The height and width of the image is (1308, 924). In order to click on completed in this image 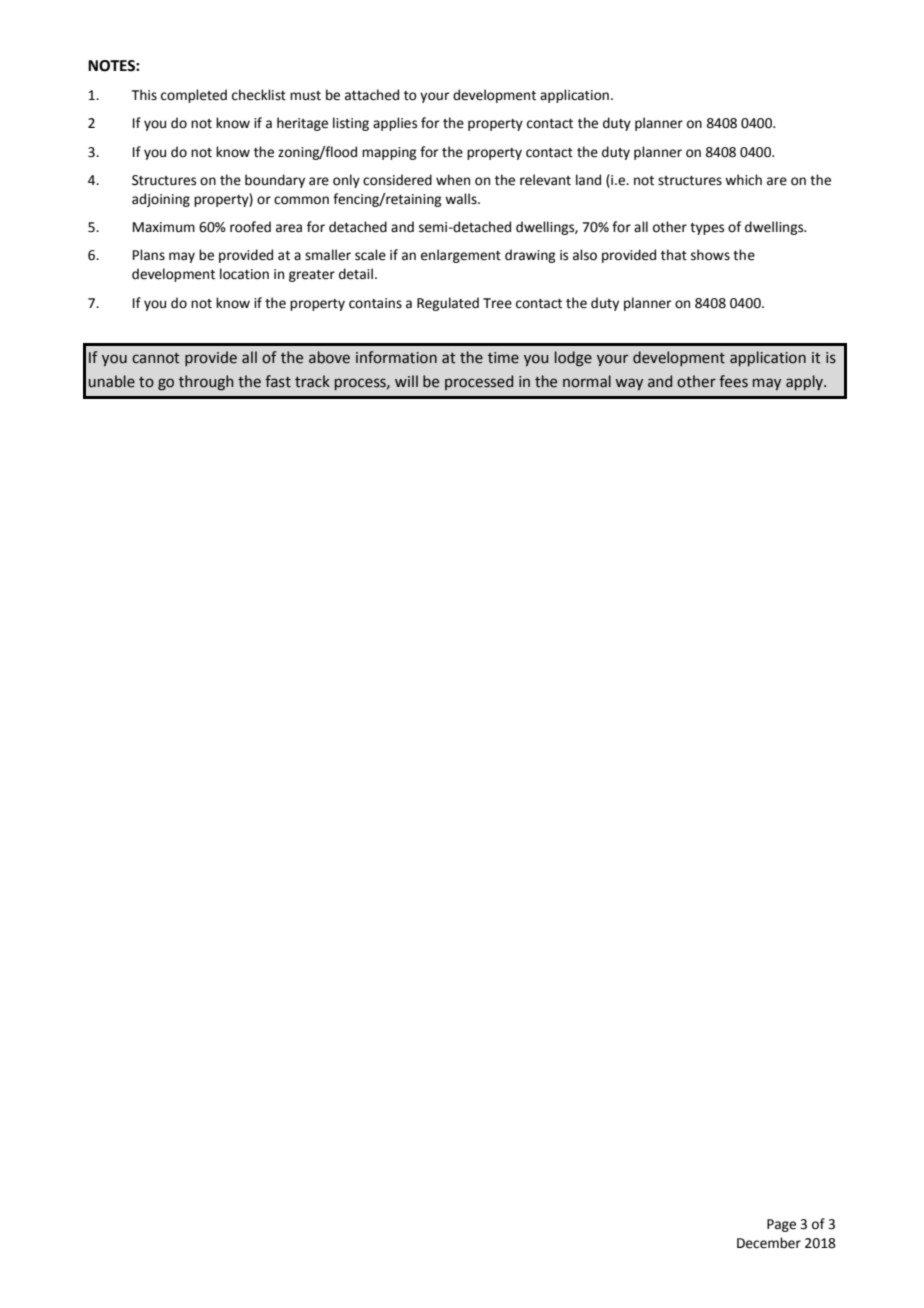, I will do `click(194, 96)`.
